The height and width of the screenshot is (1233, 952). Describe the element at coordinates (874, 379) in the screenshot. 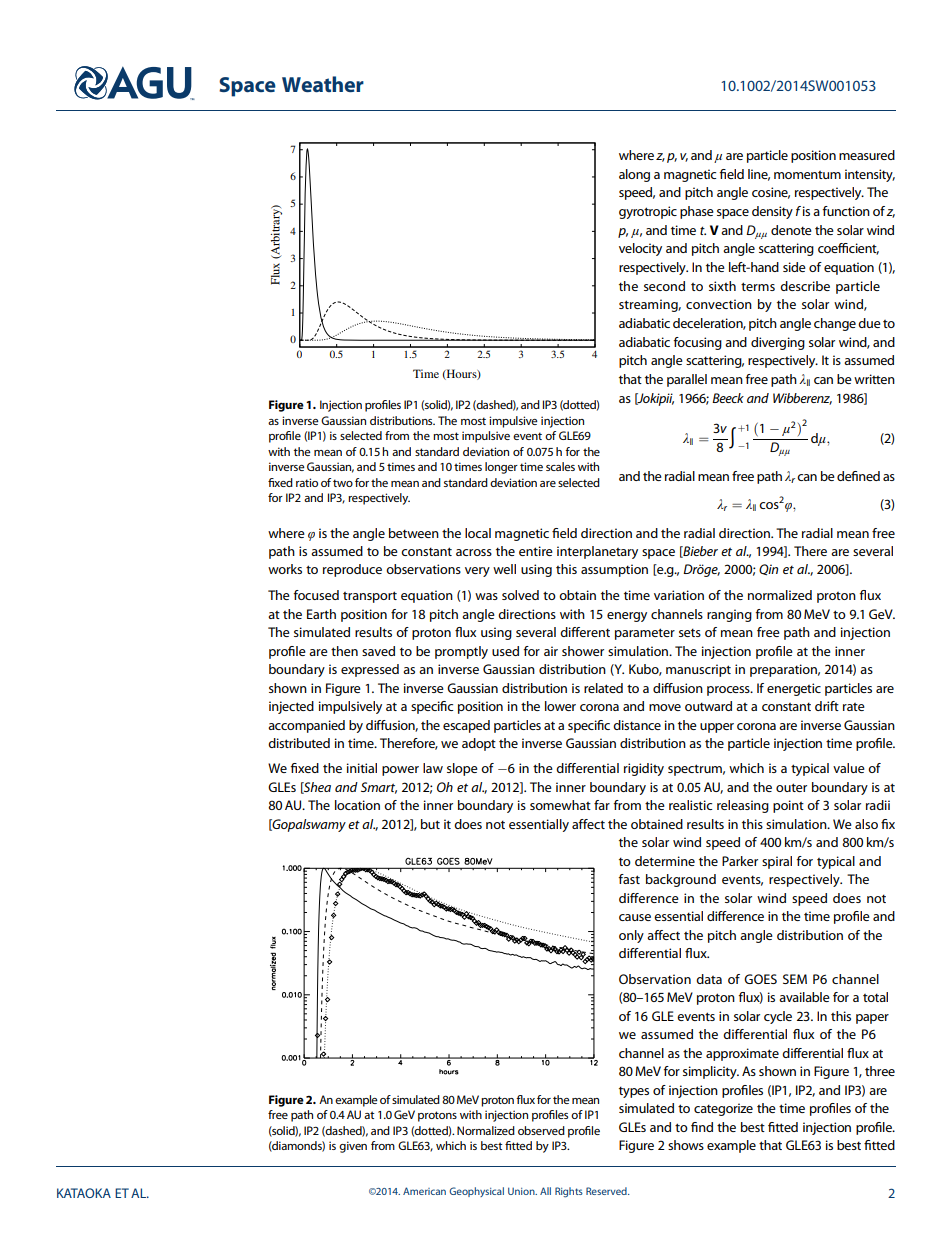

I see `written` at that location.
